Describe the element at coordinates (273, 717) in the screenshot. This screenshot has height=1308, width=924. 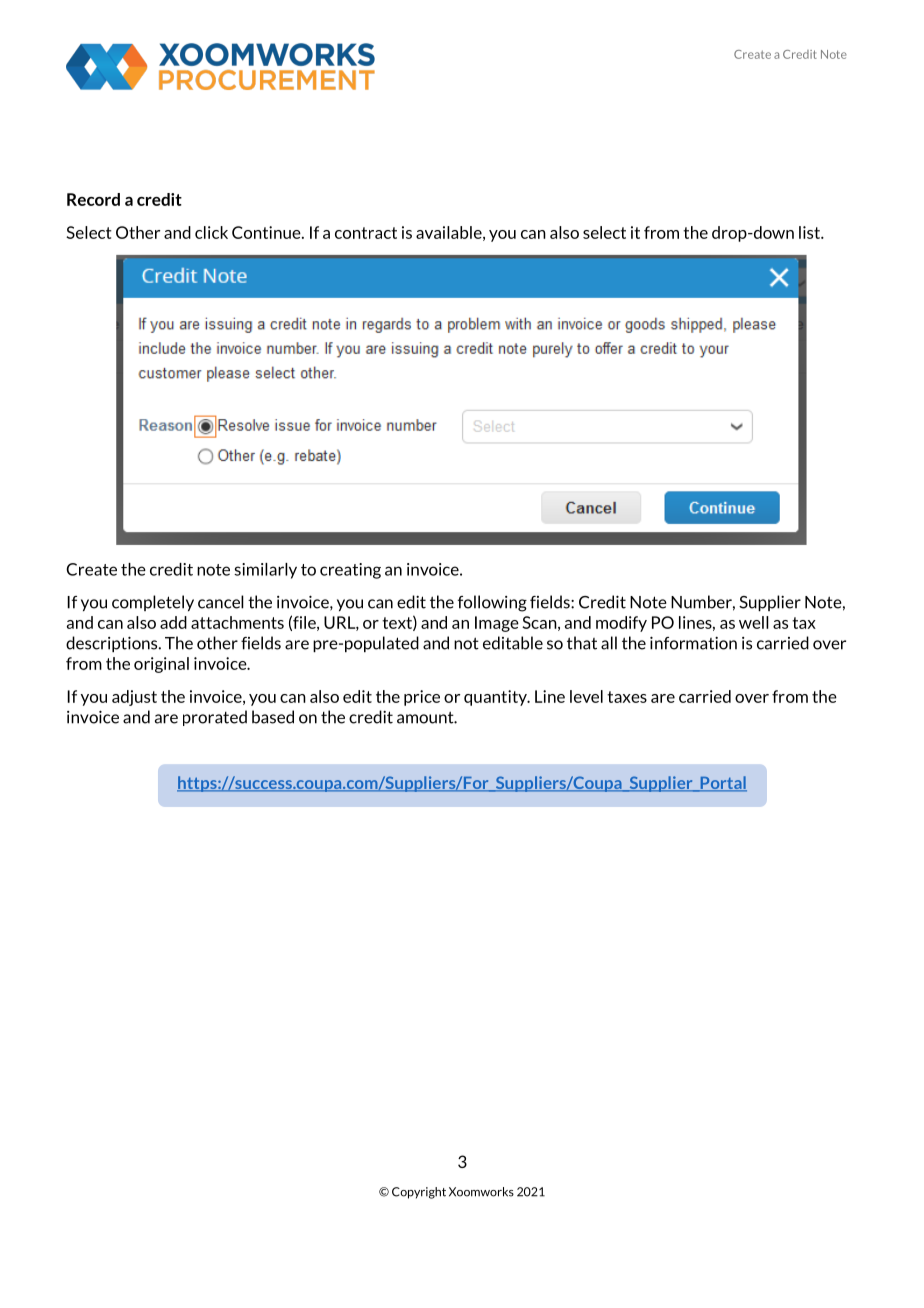
I see `based` at that location.
